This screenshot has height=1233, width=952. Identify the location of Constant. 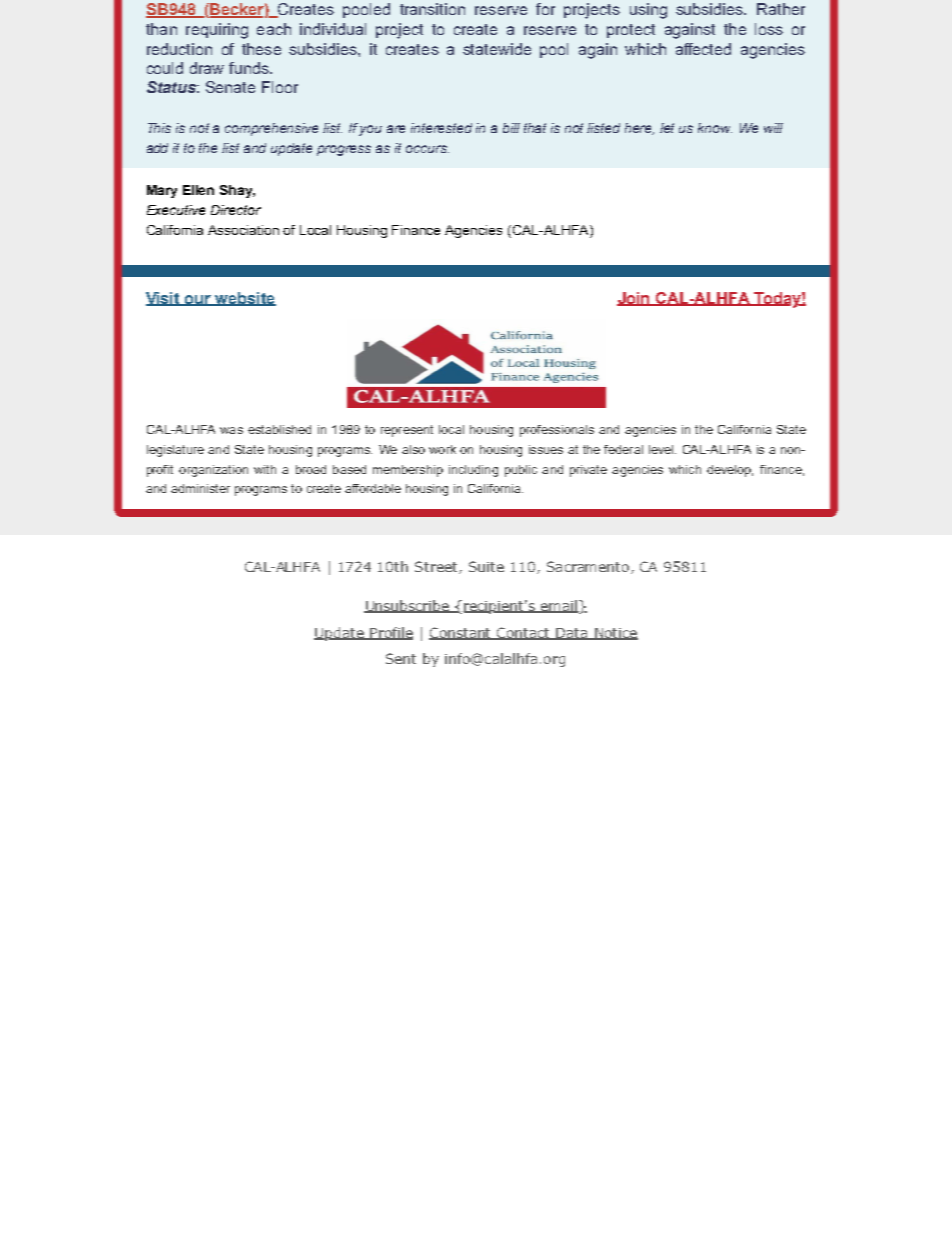
(461, 633).
